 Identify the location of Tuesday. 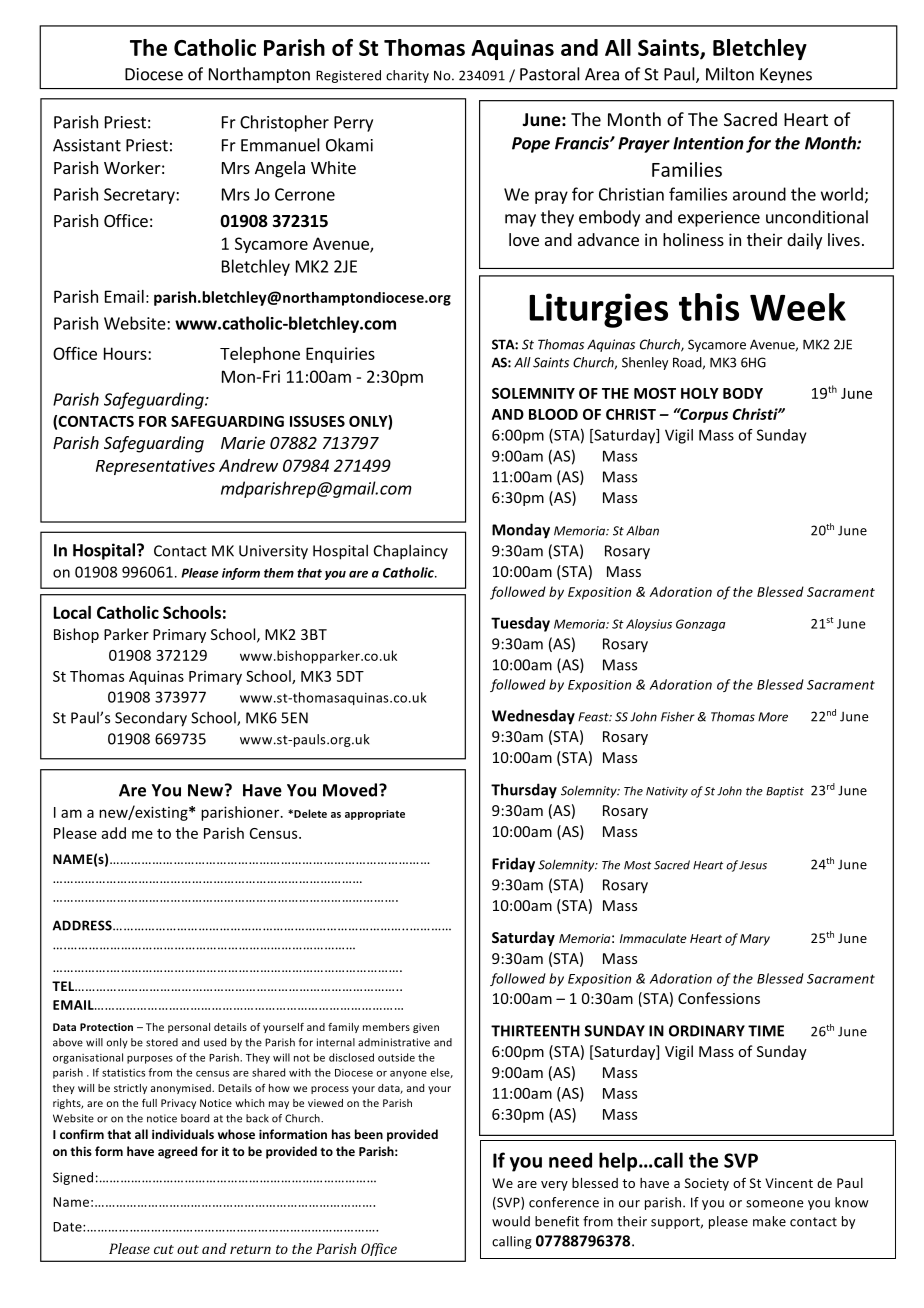
(520, 624).
